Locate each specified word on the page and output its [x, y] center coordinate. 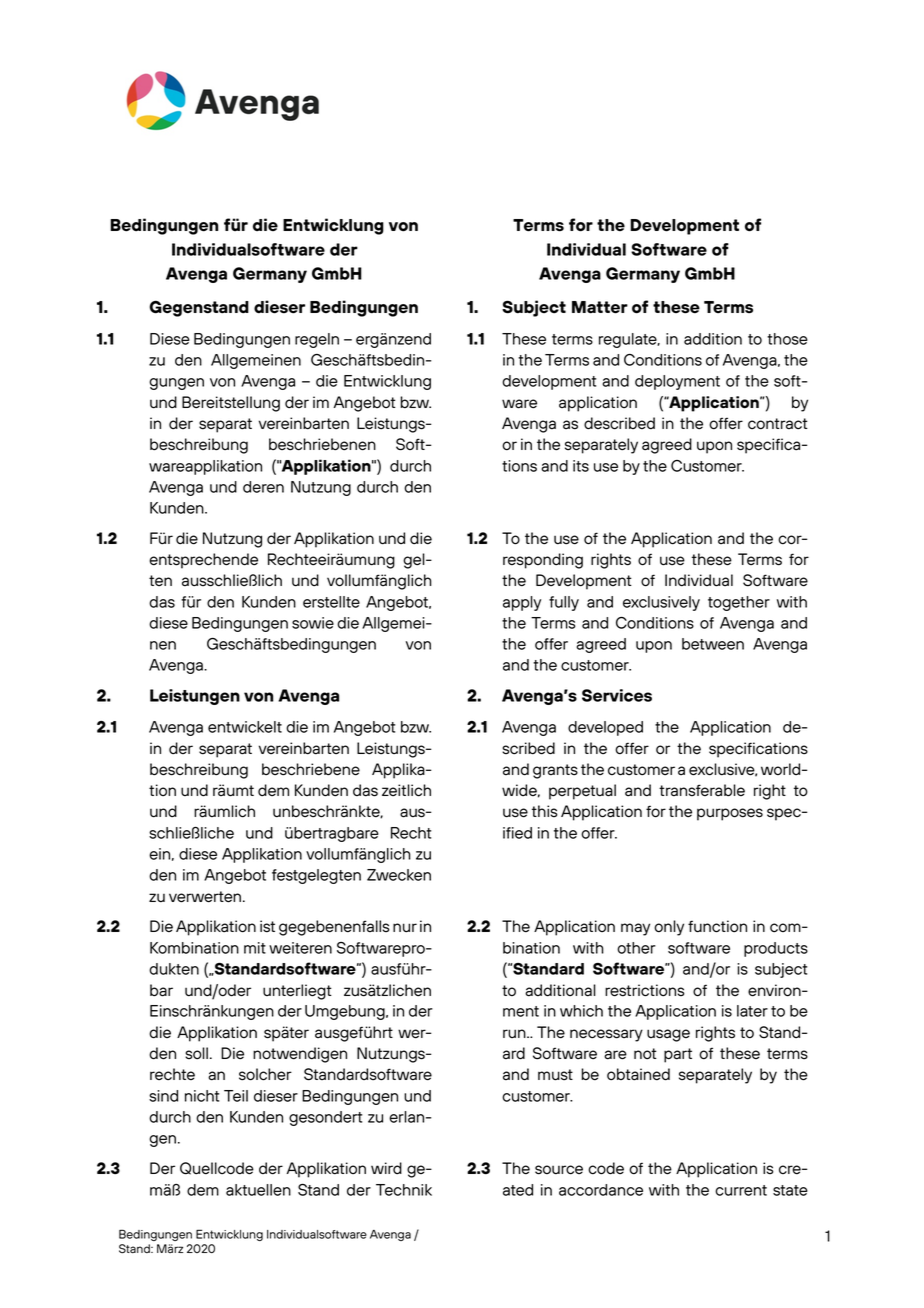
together [739, 603]
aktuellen [258, 1190]
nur [405, 928]
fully [564, 603]
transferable [702, 790]
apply [522, 603]
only [669, 928]
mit [255, 948]
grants [555, 771]
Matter [600, 307]
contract [778, 424]
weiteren [300, 948]
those [787, 339]
